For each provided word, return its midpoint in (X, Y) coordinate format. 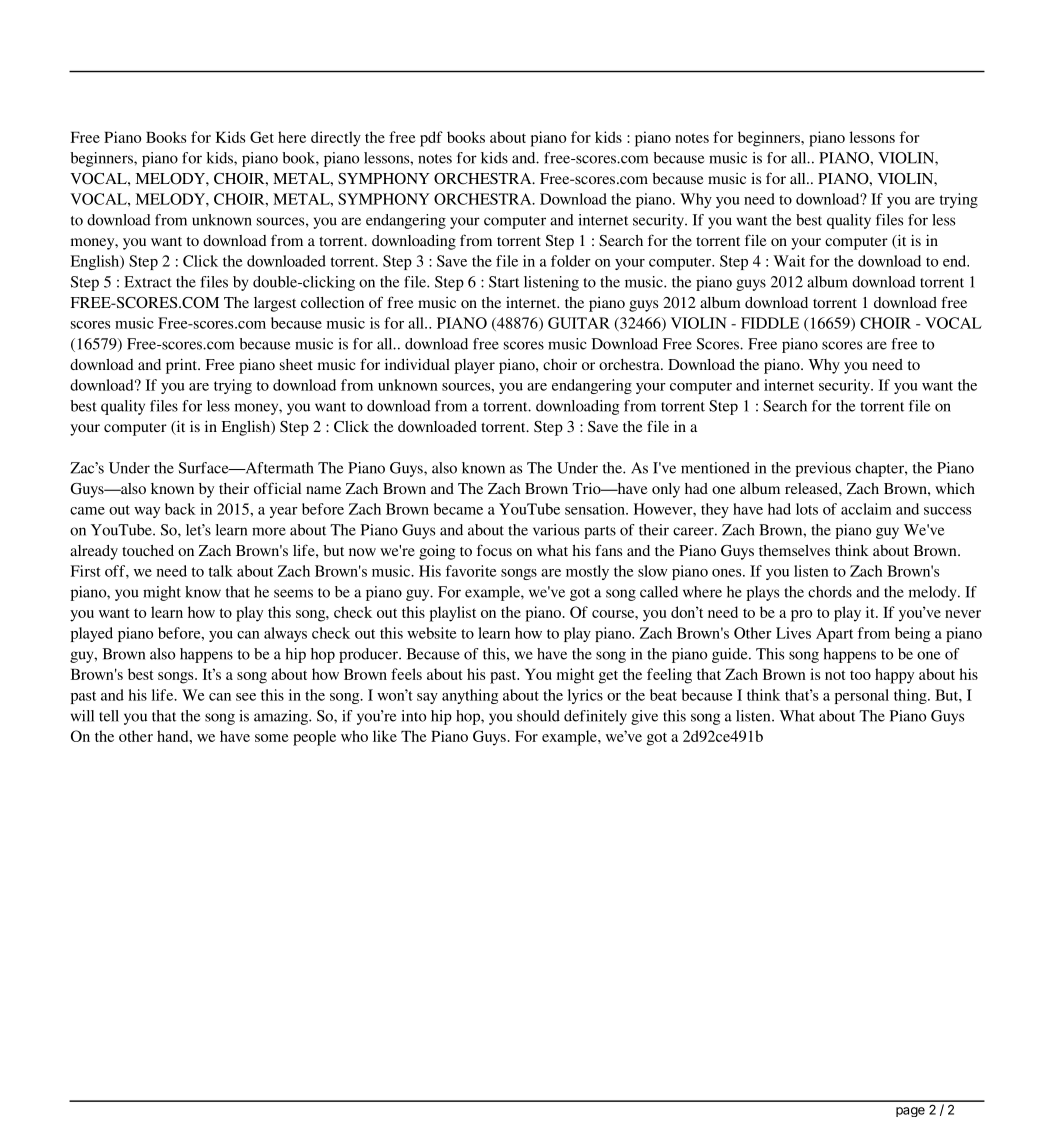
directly (336, 139)
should (538, 716)
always (285, 634)
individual (417, 364)
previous (823, 469)
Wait (789, 261)
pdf (431, 139)
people (314, 738)
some (272, 738)
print (182, 366)
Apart (834, 634)
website (432, 633)
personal (862, 696)
